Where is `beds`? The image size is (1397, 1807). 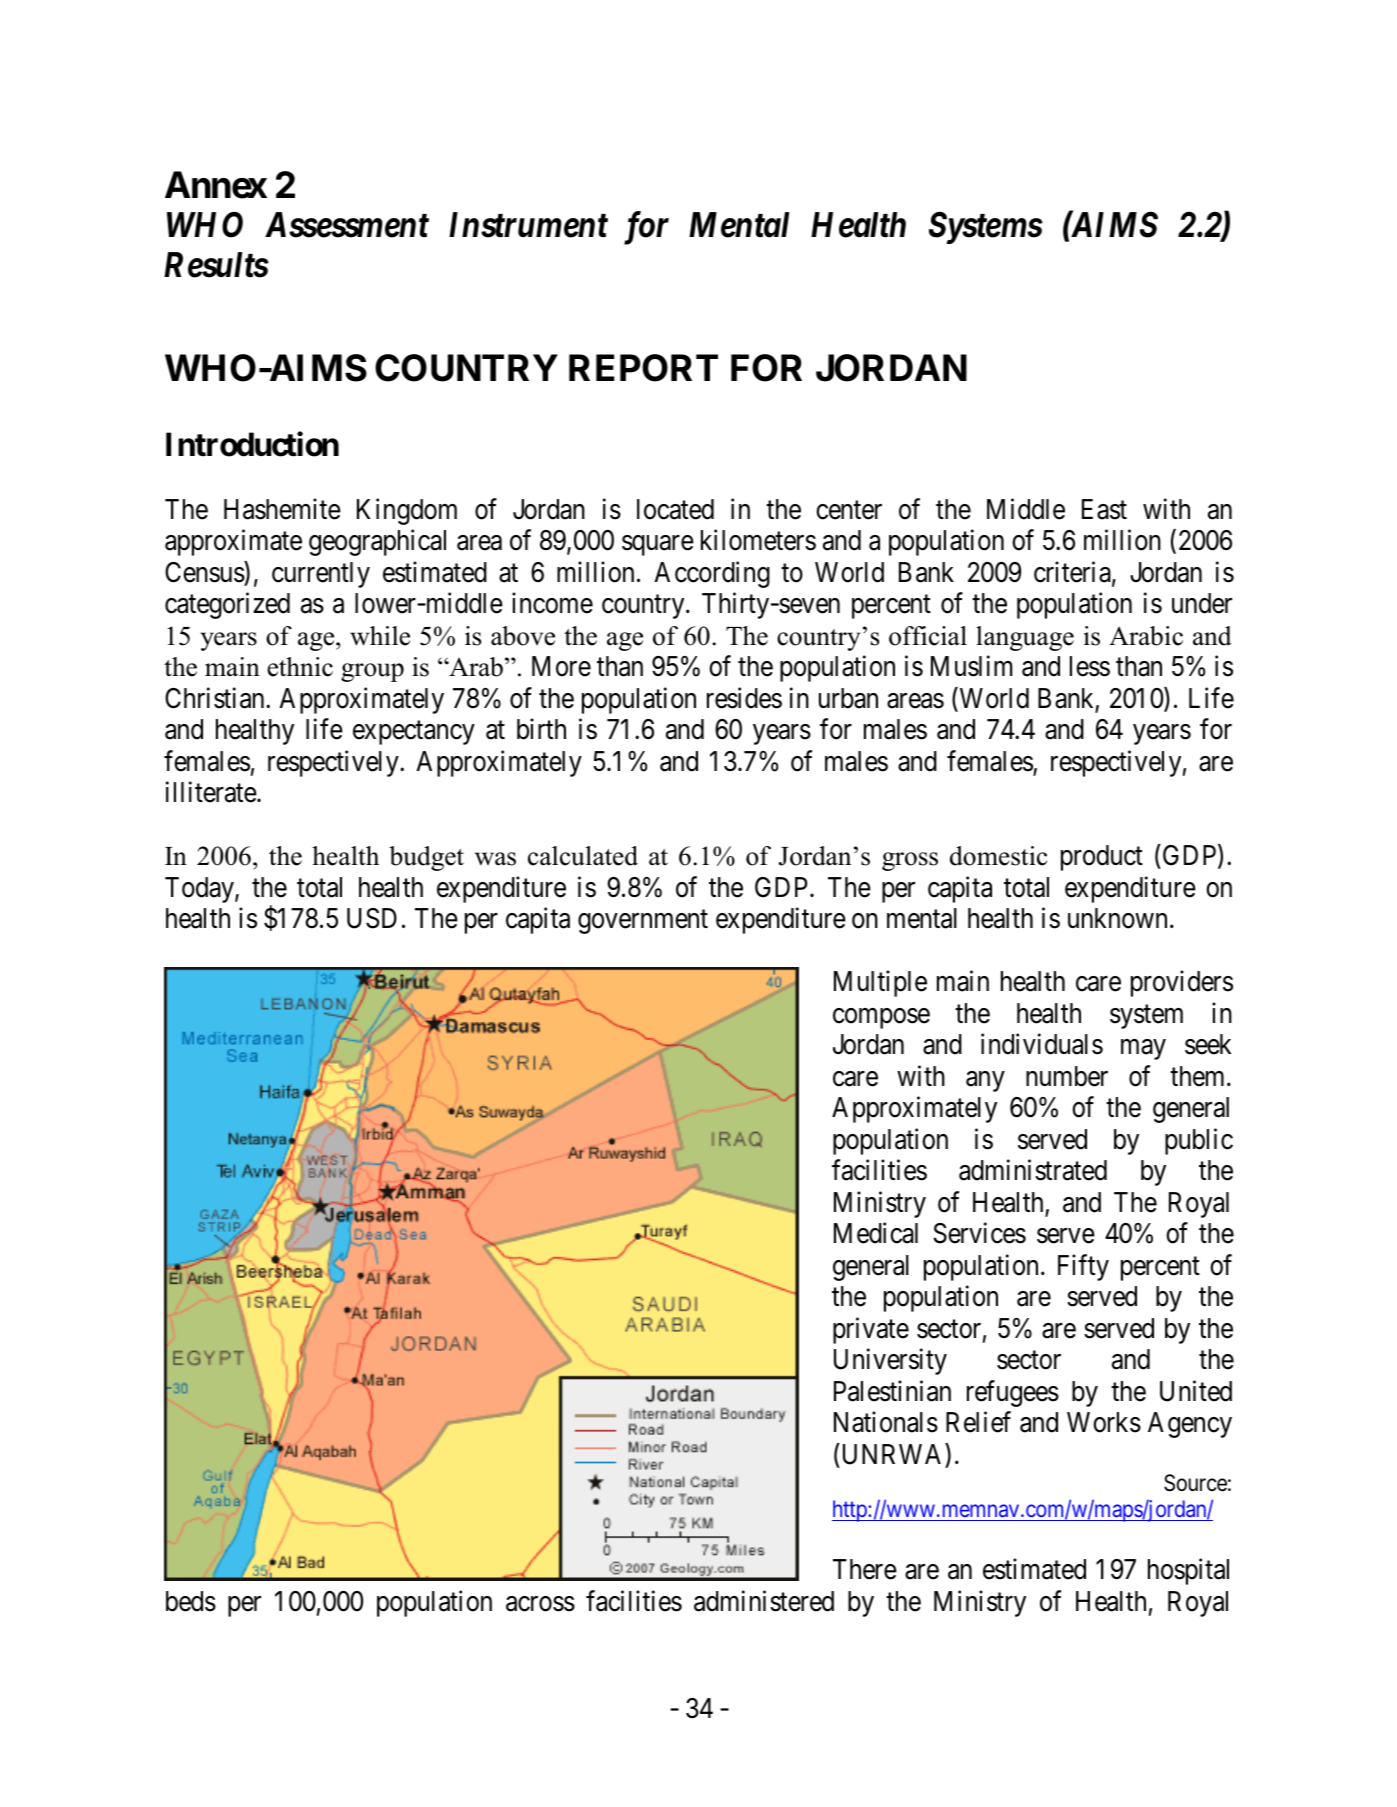 beds is located at coordinates (191, 1601).
